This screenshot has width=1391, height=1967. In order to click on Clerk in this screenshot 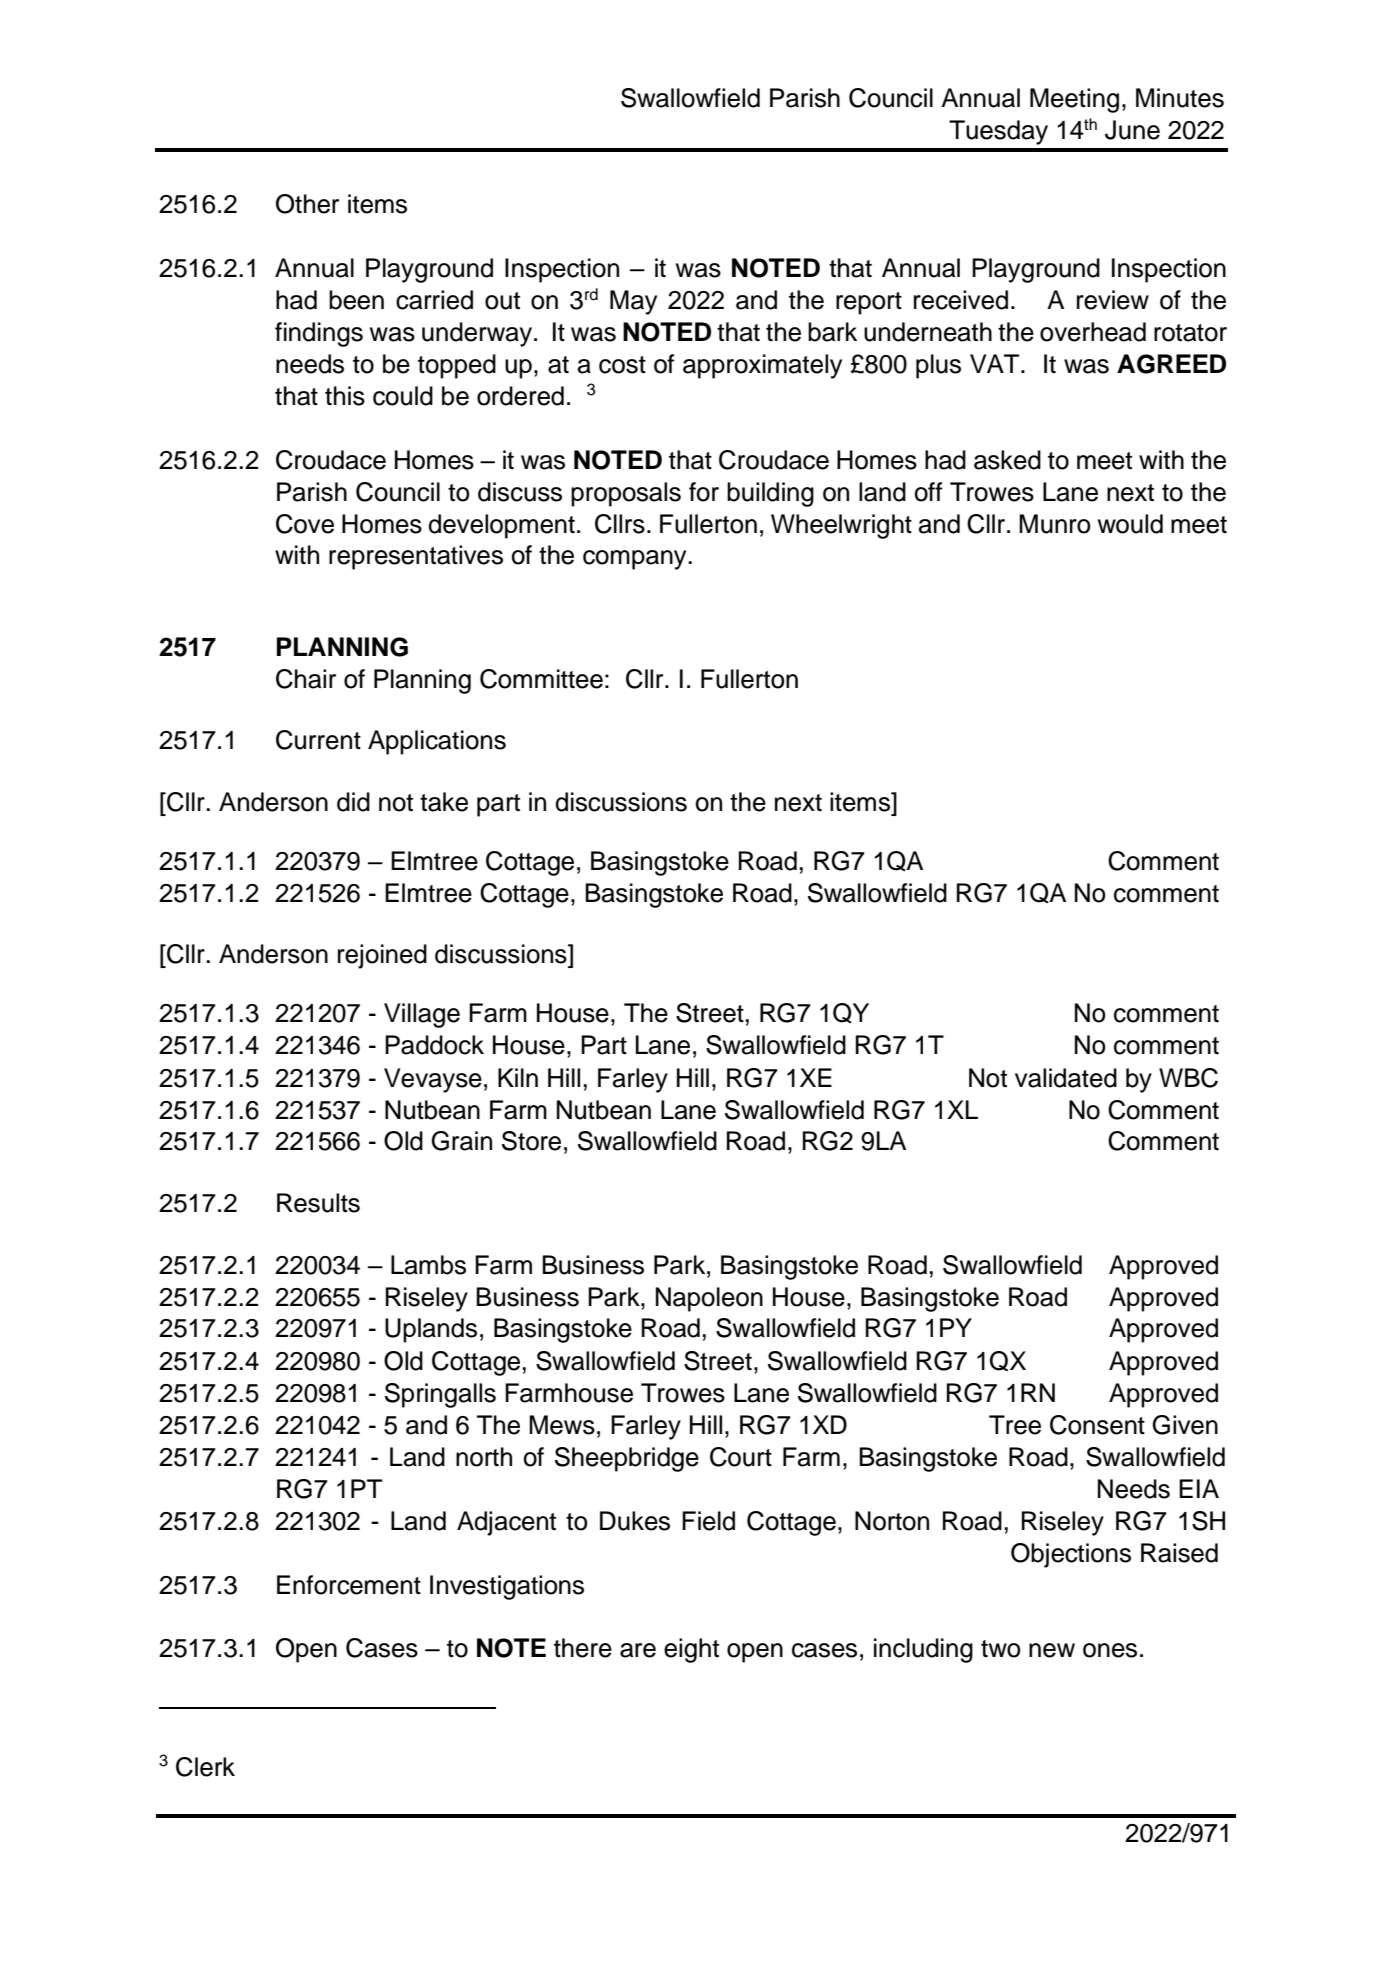, I will do `click(205, 1767)`.
